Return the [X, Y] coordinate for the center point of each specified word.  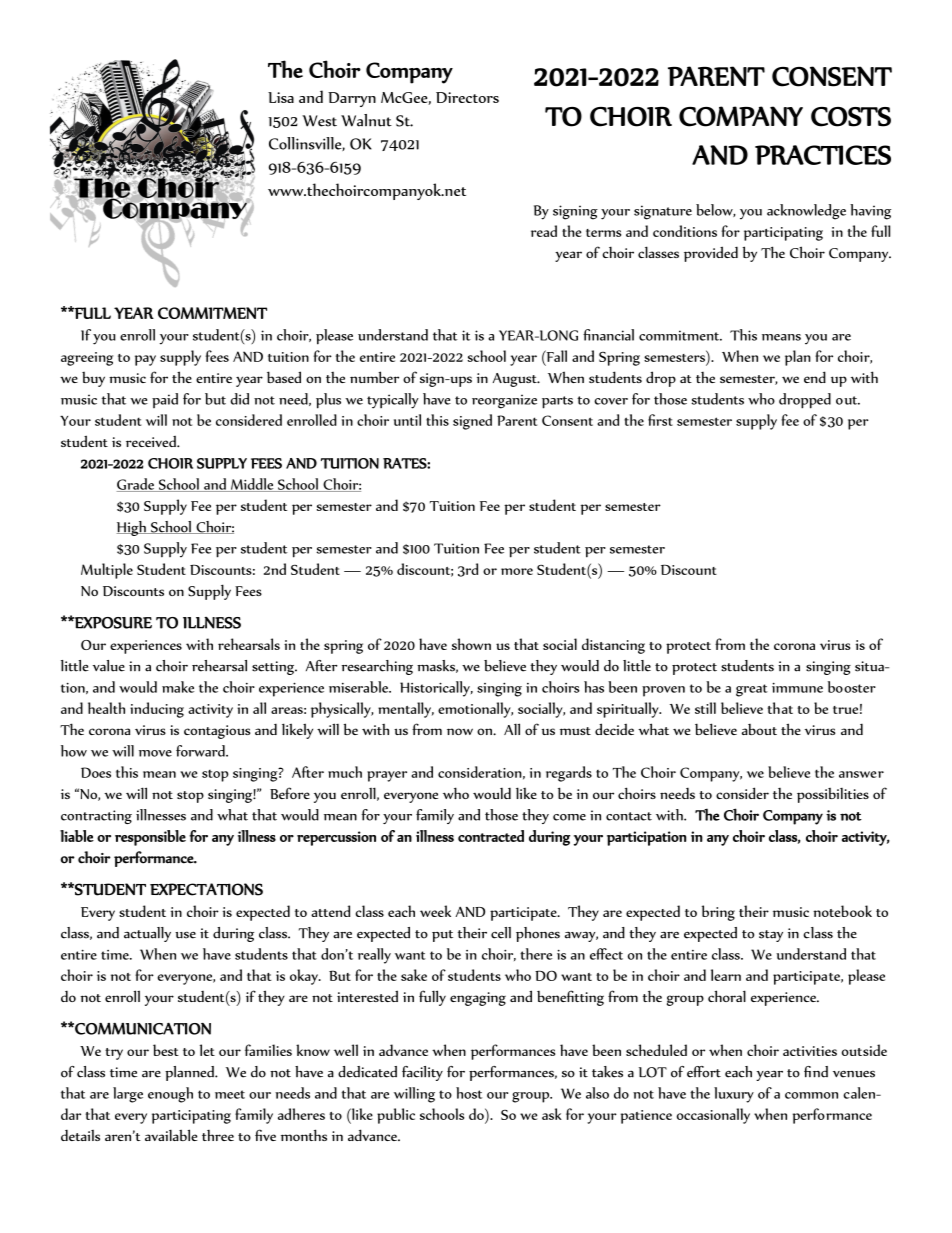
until [407, 420]
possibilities [833, 795]
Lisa [281, 97]
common [811, 1095]
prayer [387, 776]
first [660, 420]
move [155, 753]
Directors [467, 97]
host [469, 1093]
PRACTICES [823, 155]
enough [170, 1095]
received [152, 441]
